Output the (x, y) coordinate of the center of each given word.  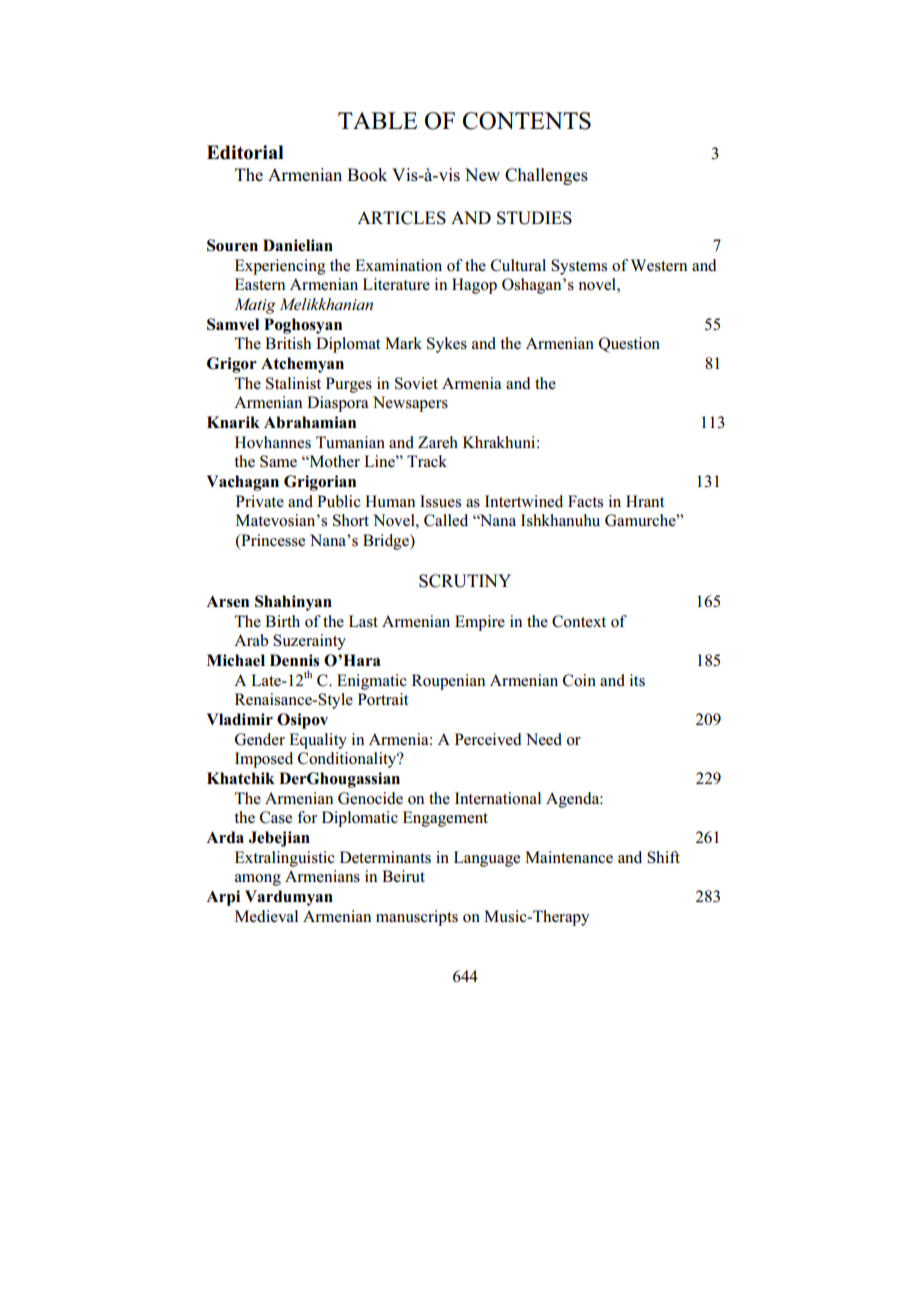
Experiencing (280, 267)
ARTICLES (401, 218)
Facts (585, 501)
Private (260, 501)
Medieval (266, 916)
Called (446, 520)
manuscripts (417, 918)
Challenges (546, 176)
